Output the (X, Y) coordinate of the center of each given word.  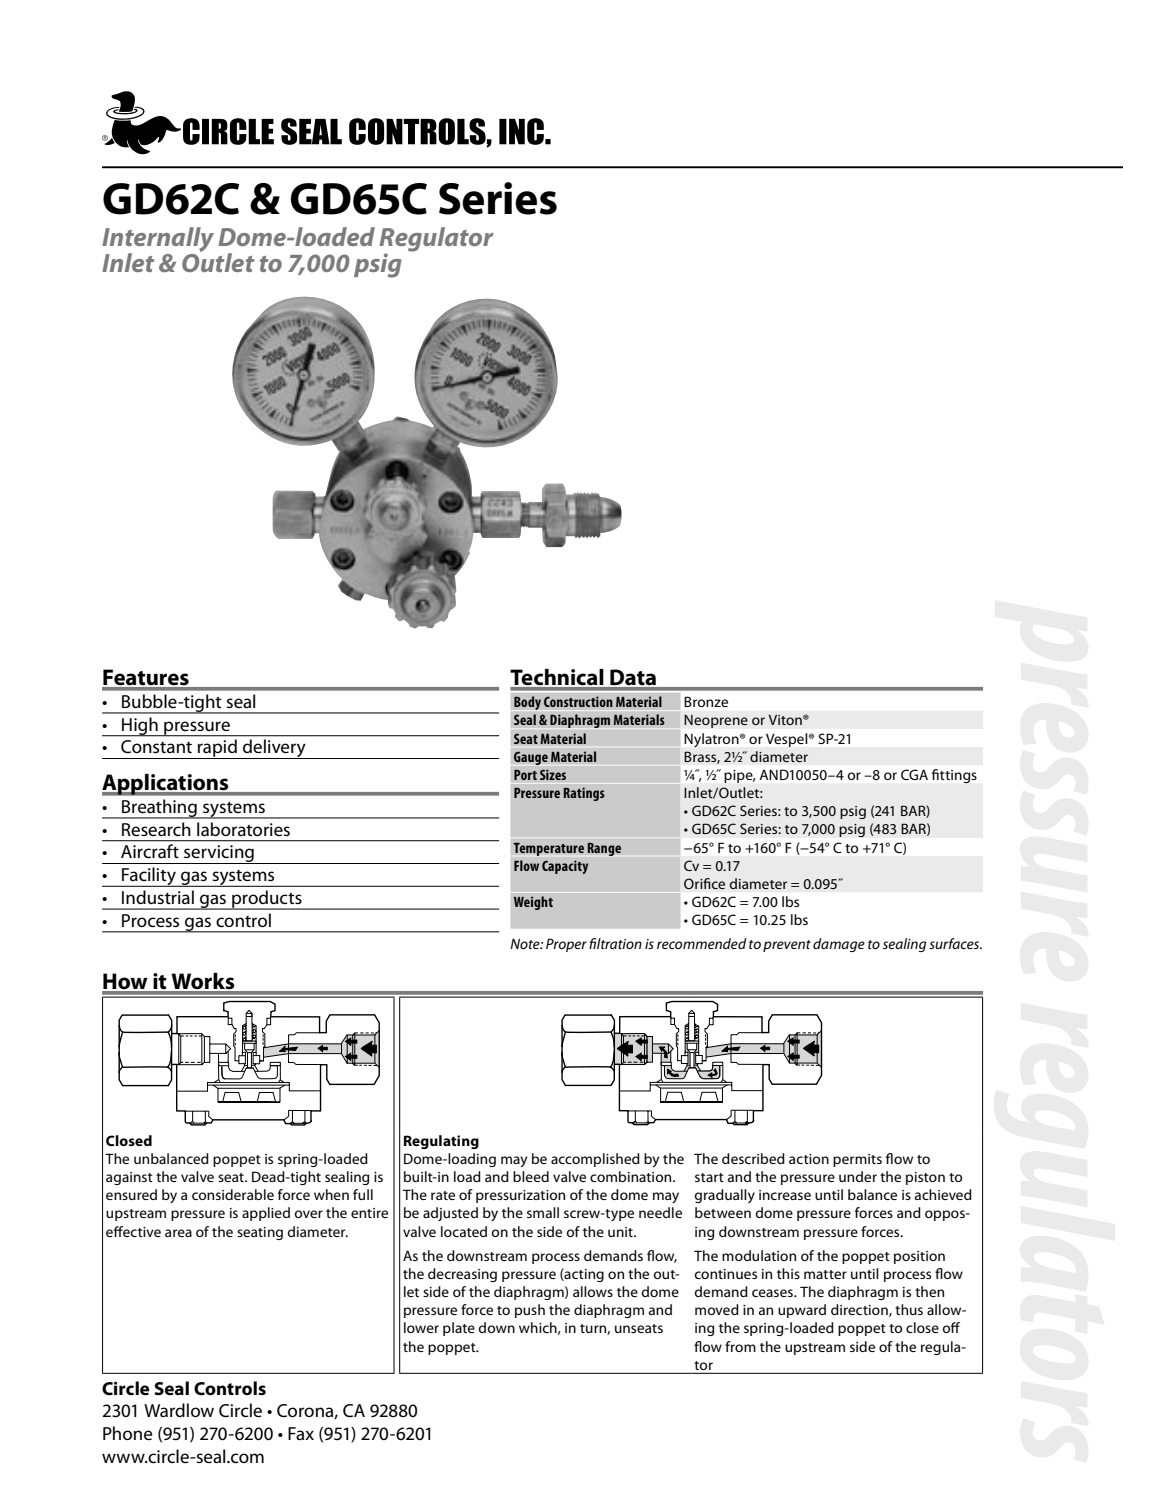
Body (527, 703)
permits (857, 1160)
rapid (217, 749)
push (530, 1311)
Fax (301, 1433)
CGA (914, 774)
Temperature (548, 849)
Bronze (706, 701)
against (129, 1178)
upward (802, 1311)
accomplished (595, 1160)
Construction (578, 701)
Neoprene (716, 721)
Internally (158, 240)
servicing (219, 854)
